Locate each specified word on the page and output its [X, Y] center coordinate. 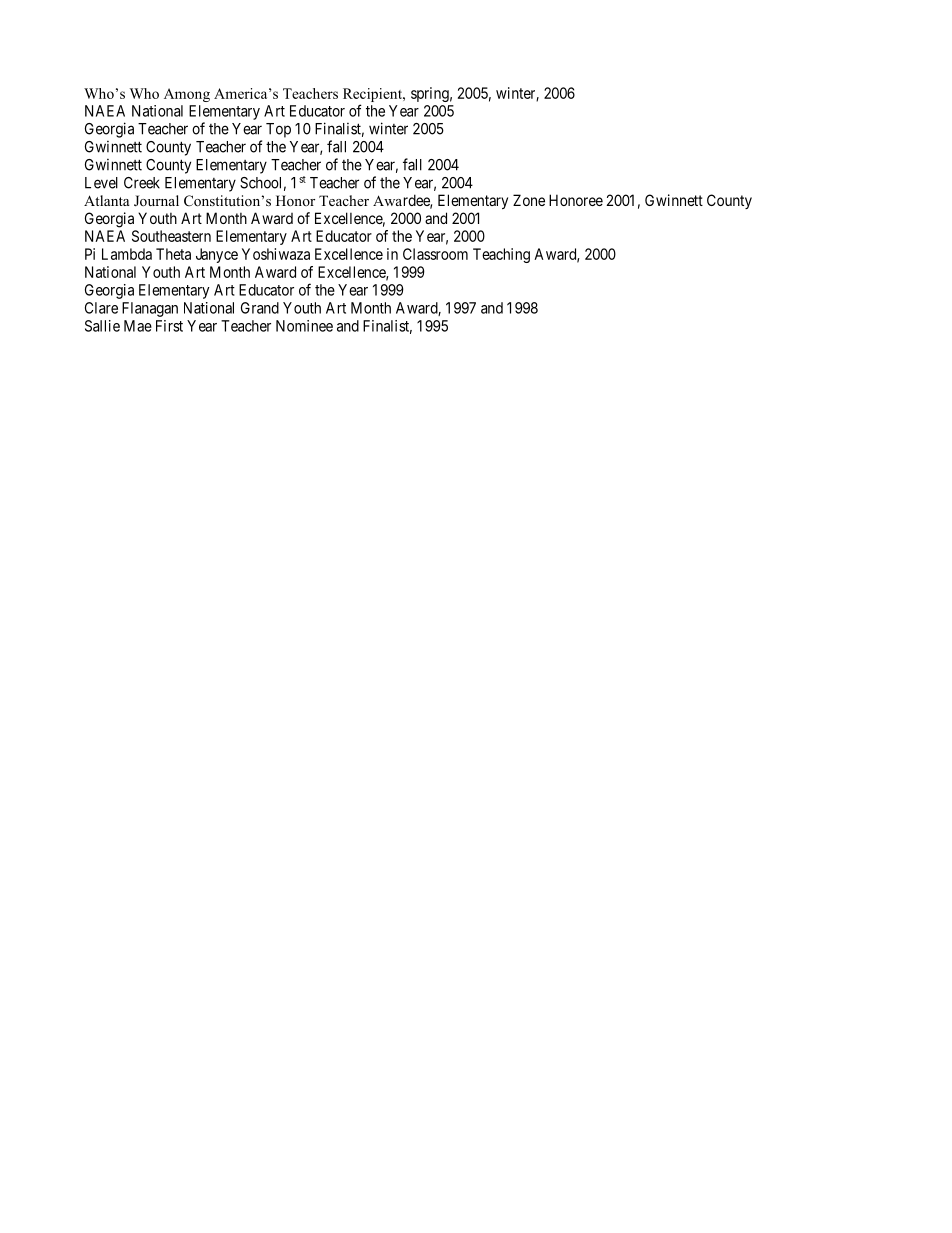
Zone [529, 200]
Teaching [501, 255]
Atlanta [107, 200]
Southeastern [171, 236]
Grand [260, 308]
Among [187, 95]
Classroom [435, 254]
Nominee [304, 326]
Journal [156, 201]
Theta [173, 254]
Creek [142, 183]
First [169, 326]
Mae [138, 326]
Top [278, 130]
